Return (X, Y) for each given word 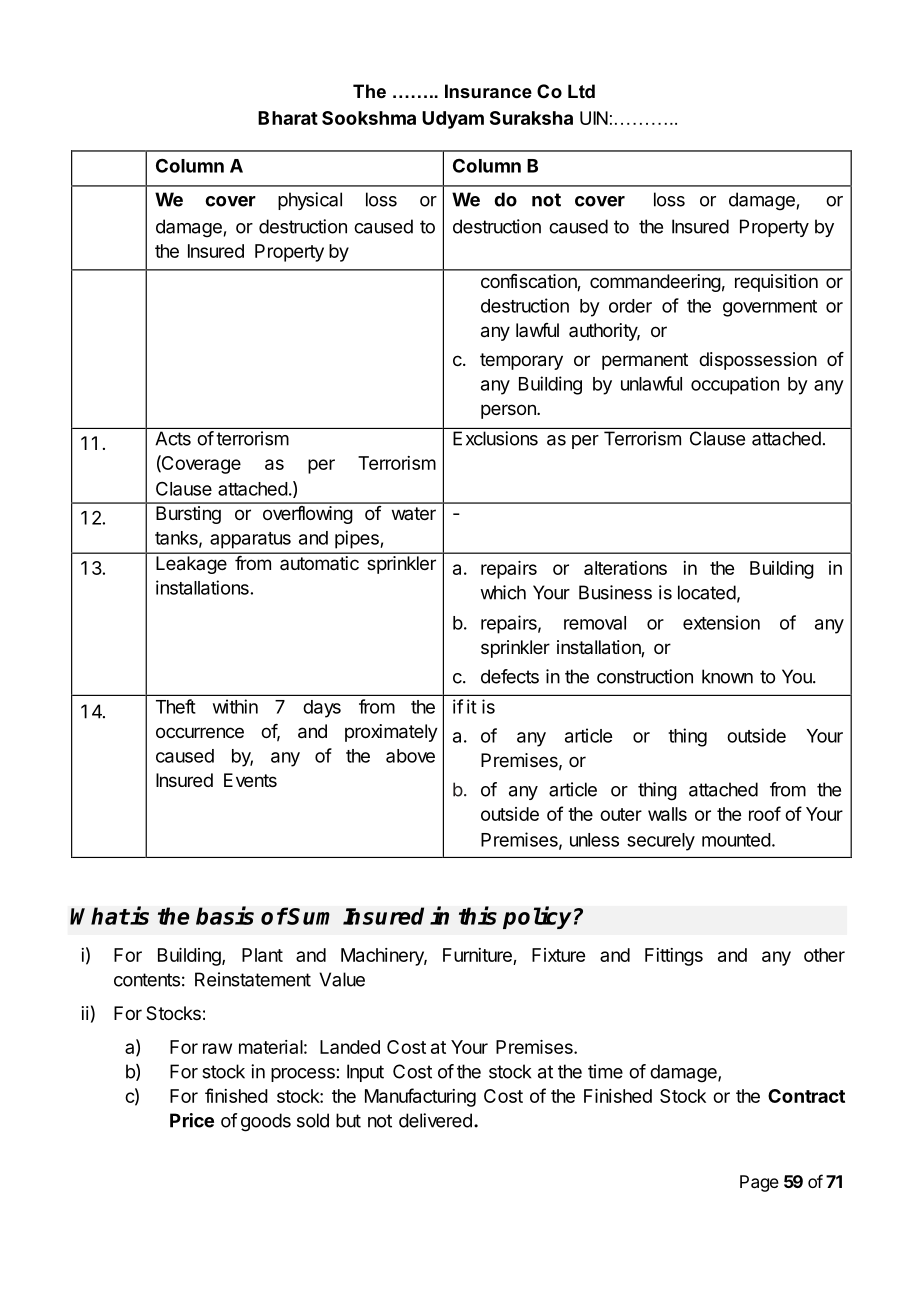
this (478, 915)
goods (266, 1122)
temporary (521, 361)
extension (721, 622)
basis (225, 915)
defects (510, 676)
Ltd (581, 91)
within (235, 706)
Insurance (488, 91)
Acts (173, 438)
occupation (735, 385)
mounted (736, 840)
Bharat (288, 118)
